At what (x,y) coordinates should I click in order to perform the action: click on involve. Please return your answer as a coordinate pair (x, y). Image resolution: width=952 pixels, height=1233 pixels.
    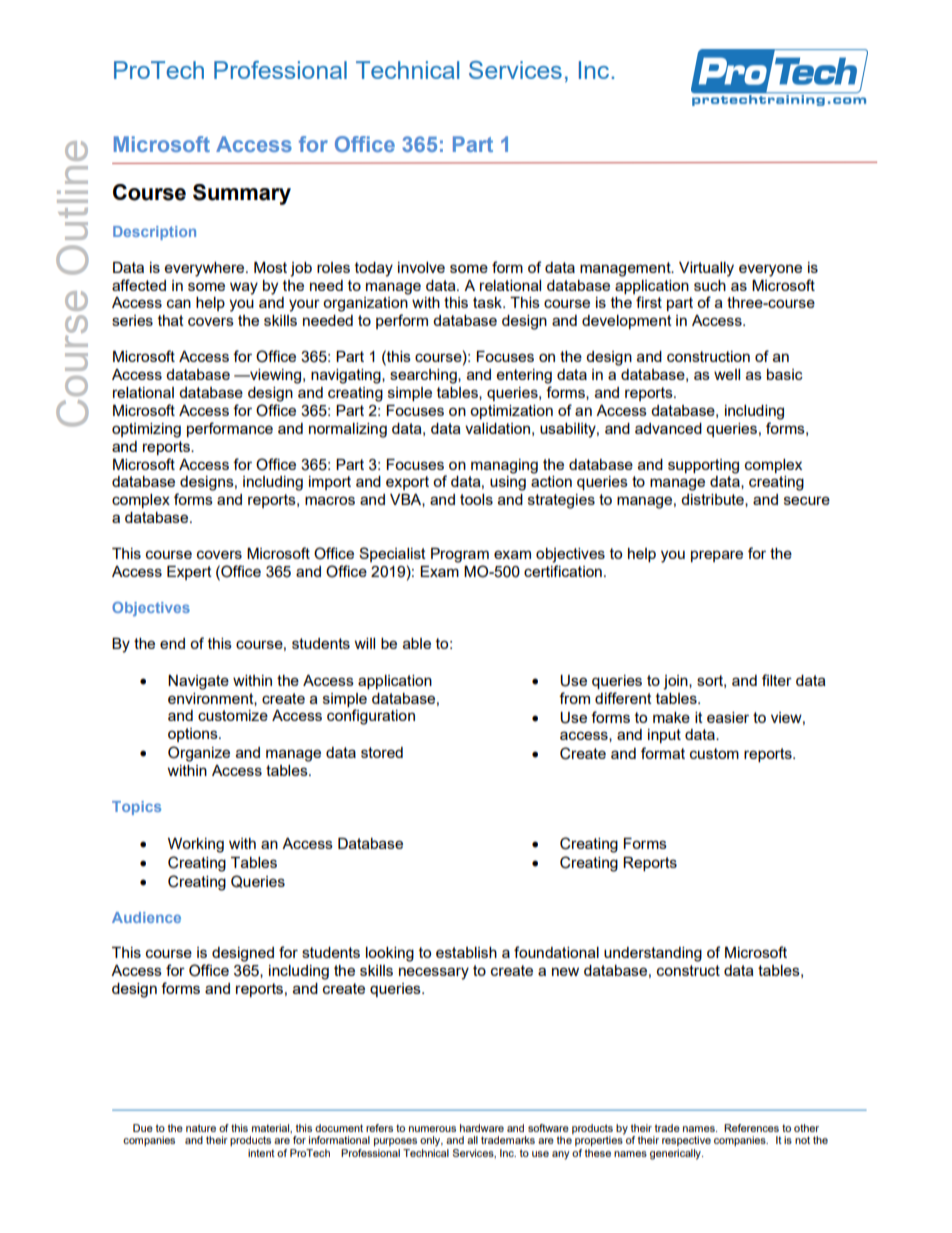
    Looking at the image, I should click on (421, 267).
